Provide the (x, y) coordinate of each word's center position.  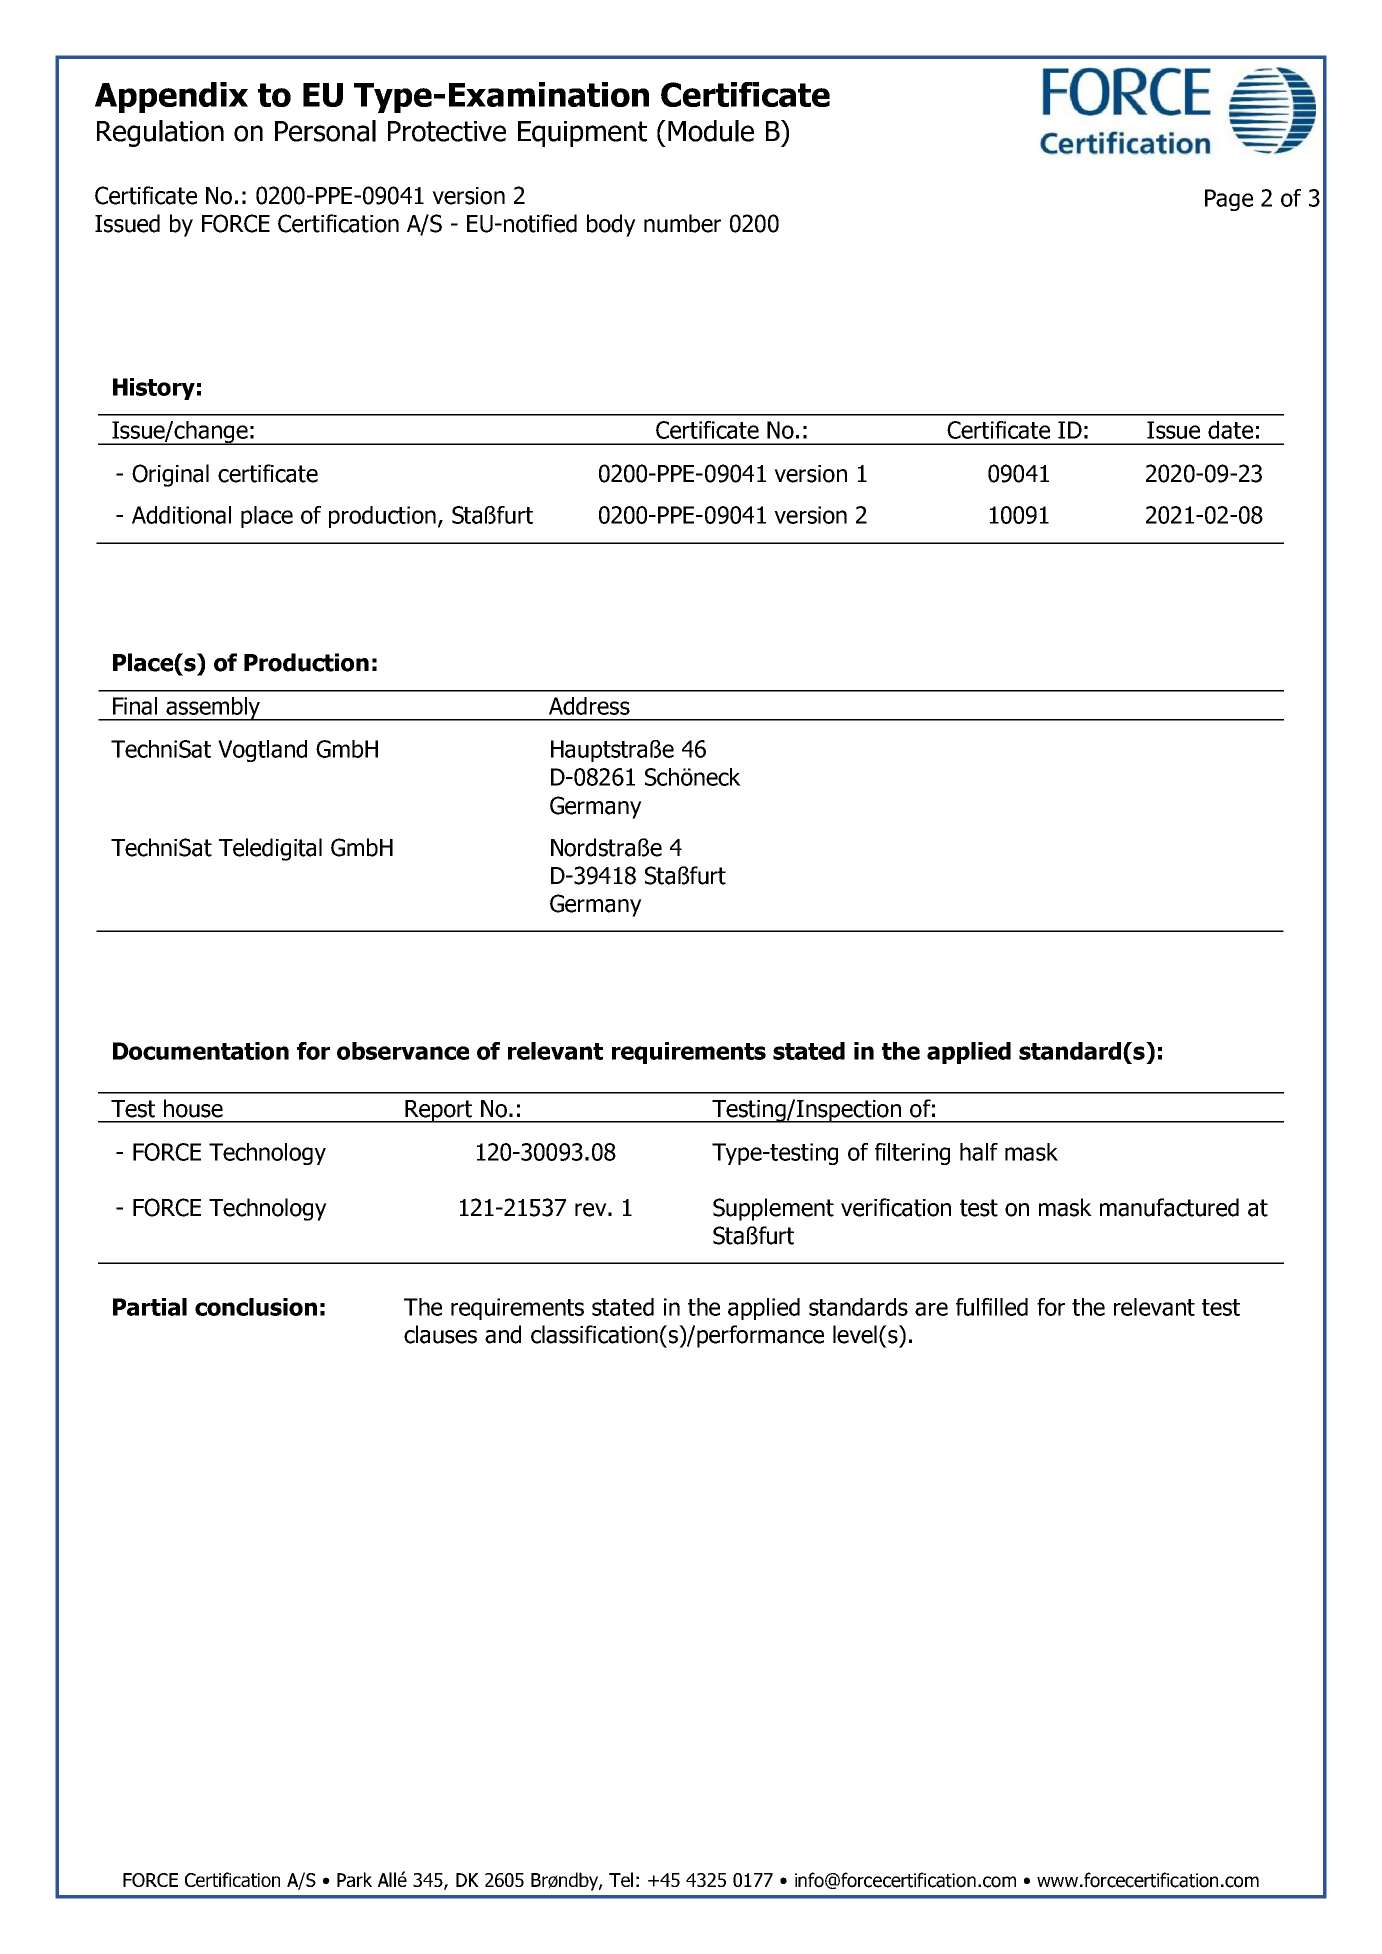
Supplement (773, 1209)
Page (1229, 200)
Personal (325, 131)
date (1230, 430)
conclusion (256, 1307)
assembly (213, 709)
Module (711, 131)
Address (589, 706)
